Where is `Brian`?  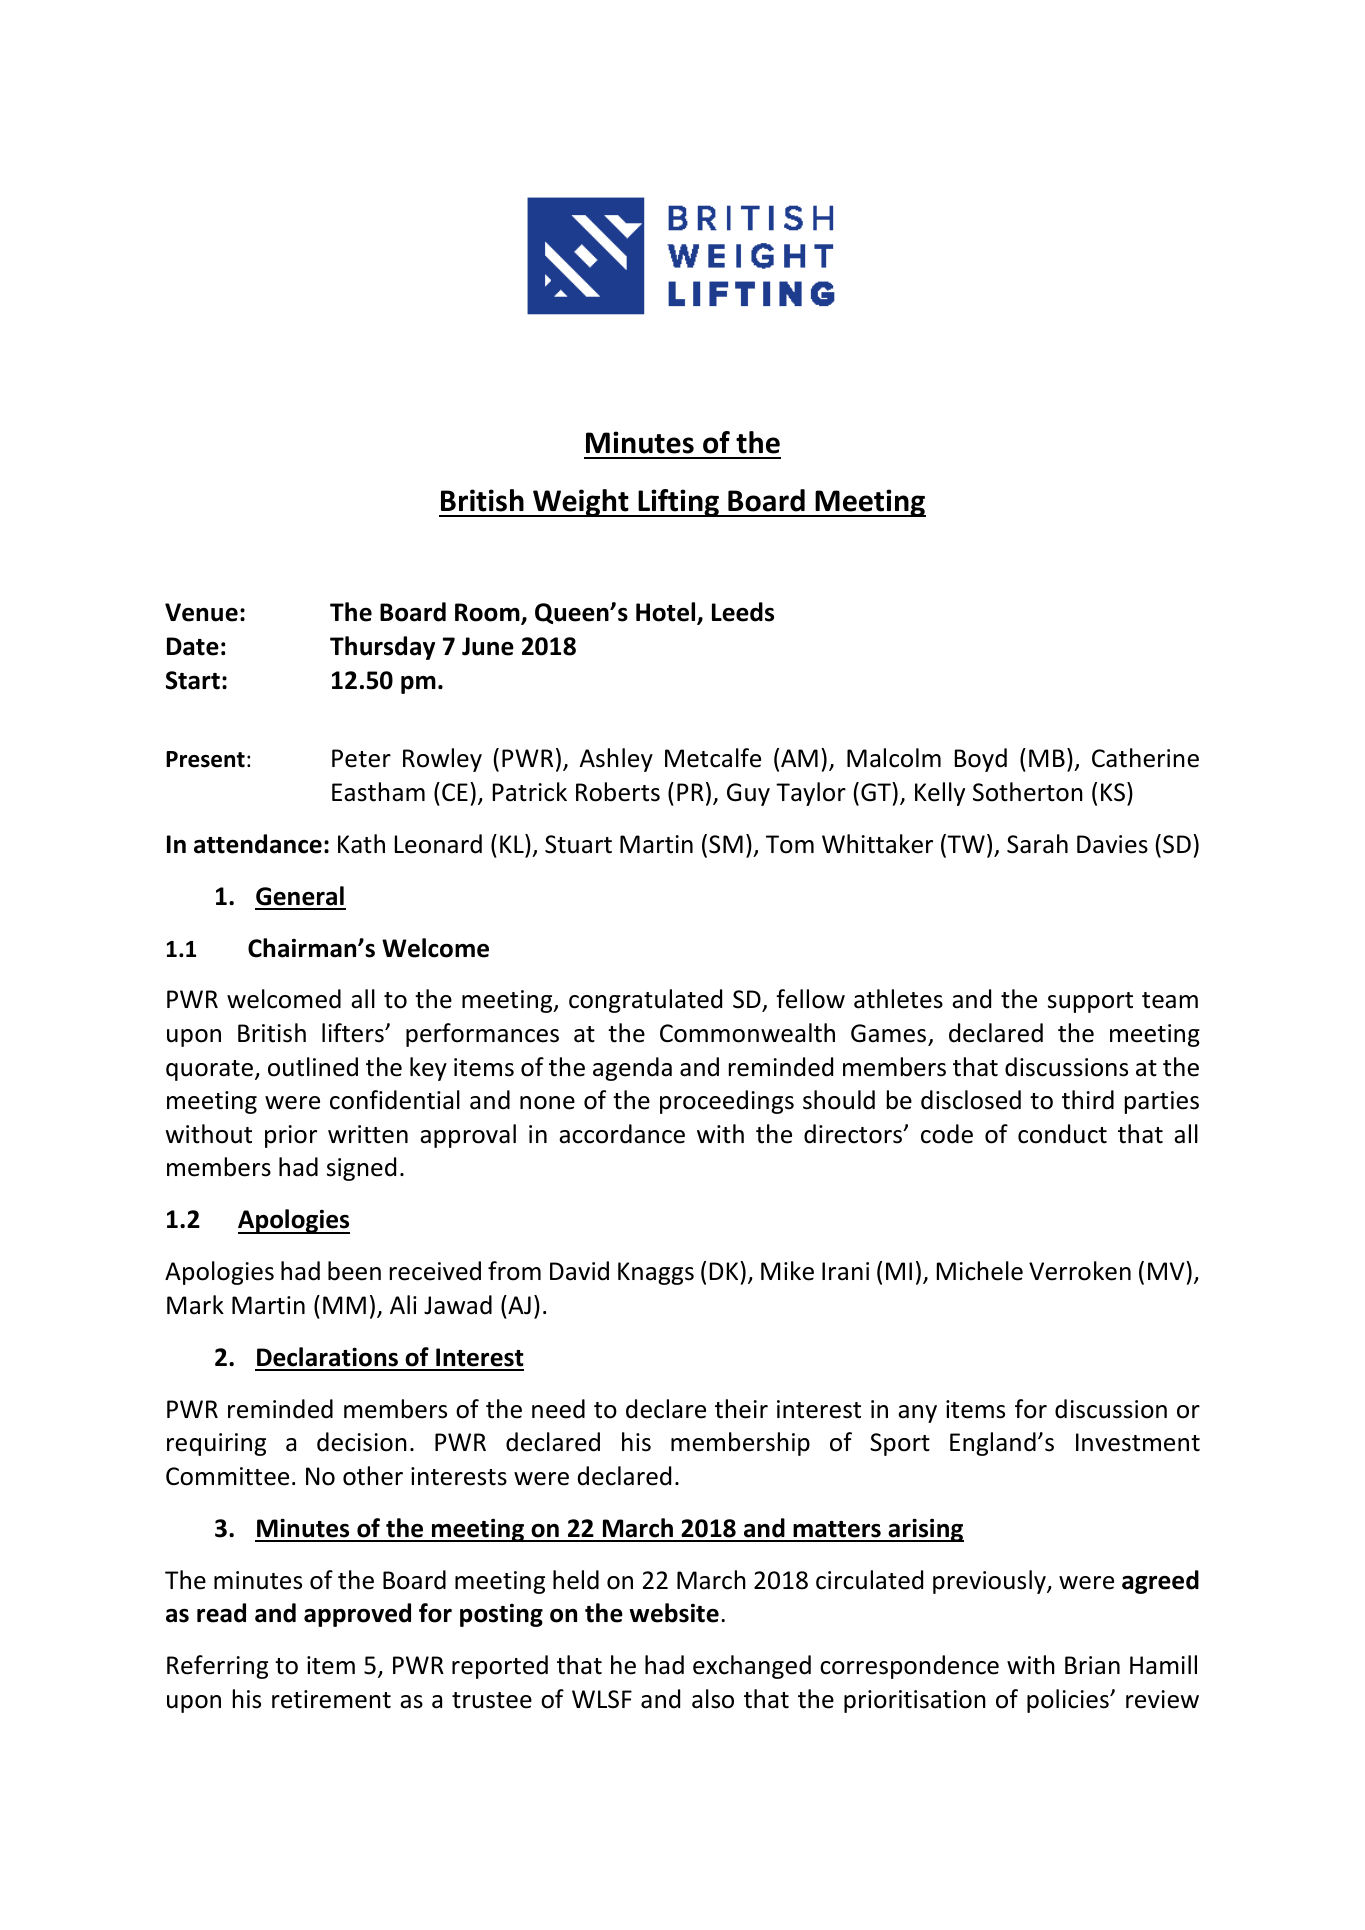 Brian is located at coordinates (1092, 1665).
